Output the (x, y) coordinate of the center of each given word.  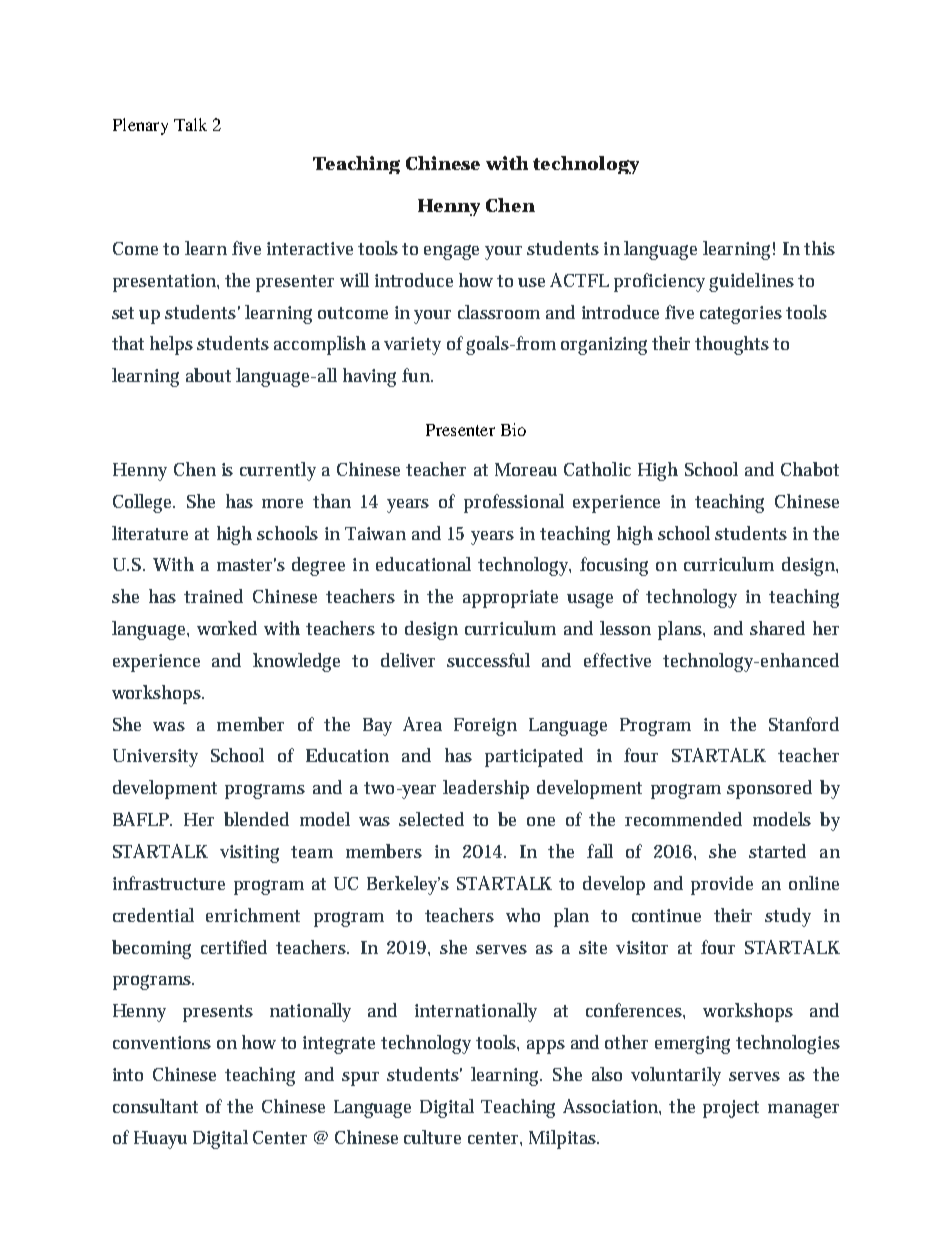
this (819, 248)
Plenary (140, 126)
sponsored (769, 789)
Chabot (810, 469)
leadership (486, 789)
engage (451, 252)
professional (514, 503)
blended (256, 819)
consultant (155, 1106)
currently (278, 471)
